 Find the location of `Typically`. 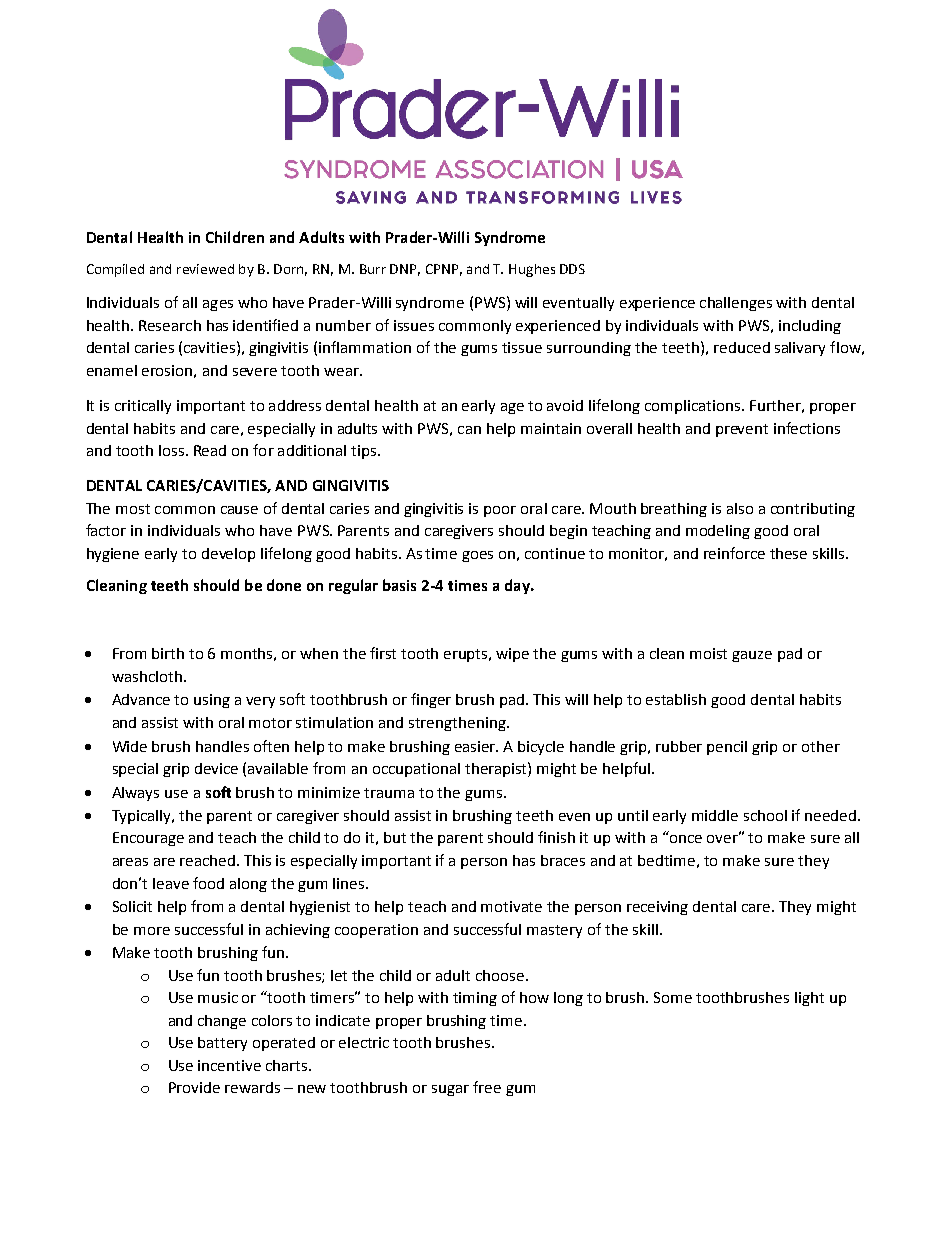

Typically is located at coordinates (143, 817).
